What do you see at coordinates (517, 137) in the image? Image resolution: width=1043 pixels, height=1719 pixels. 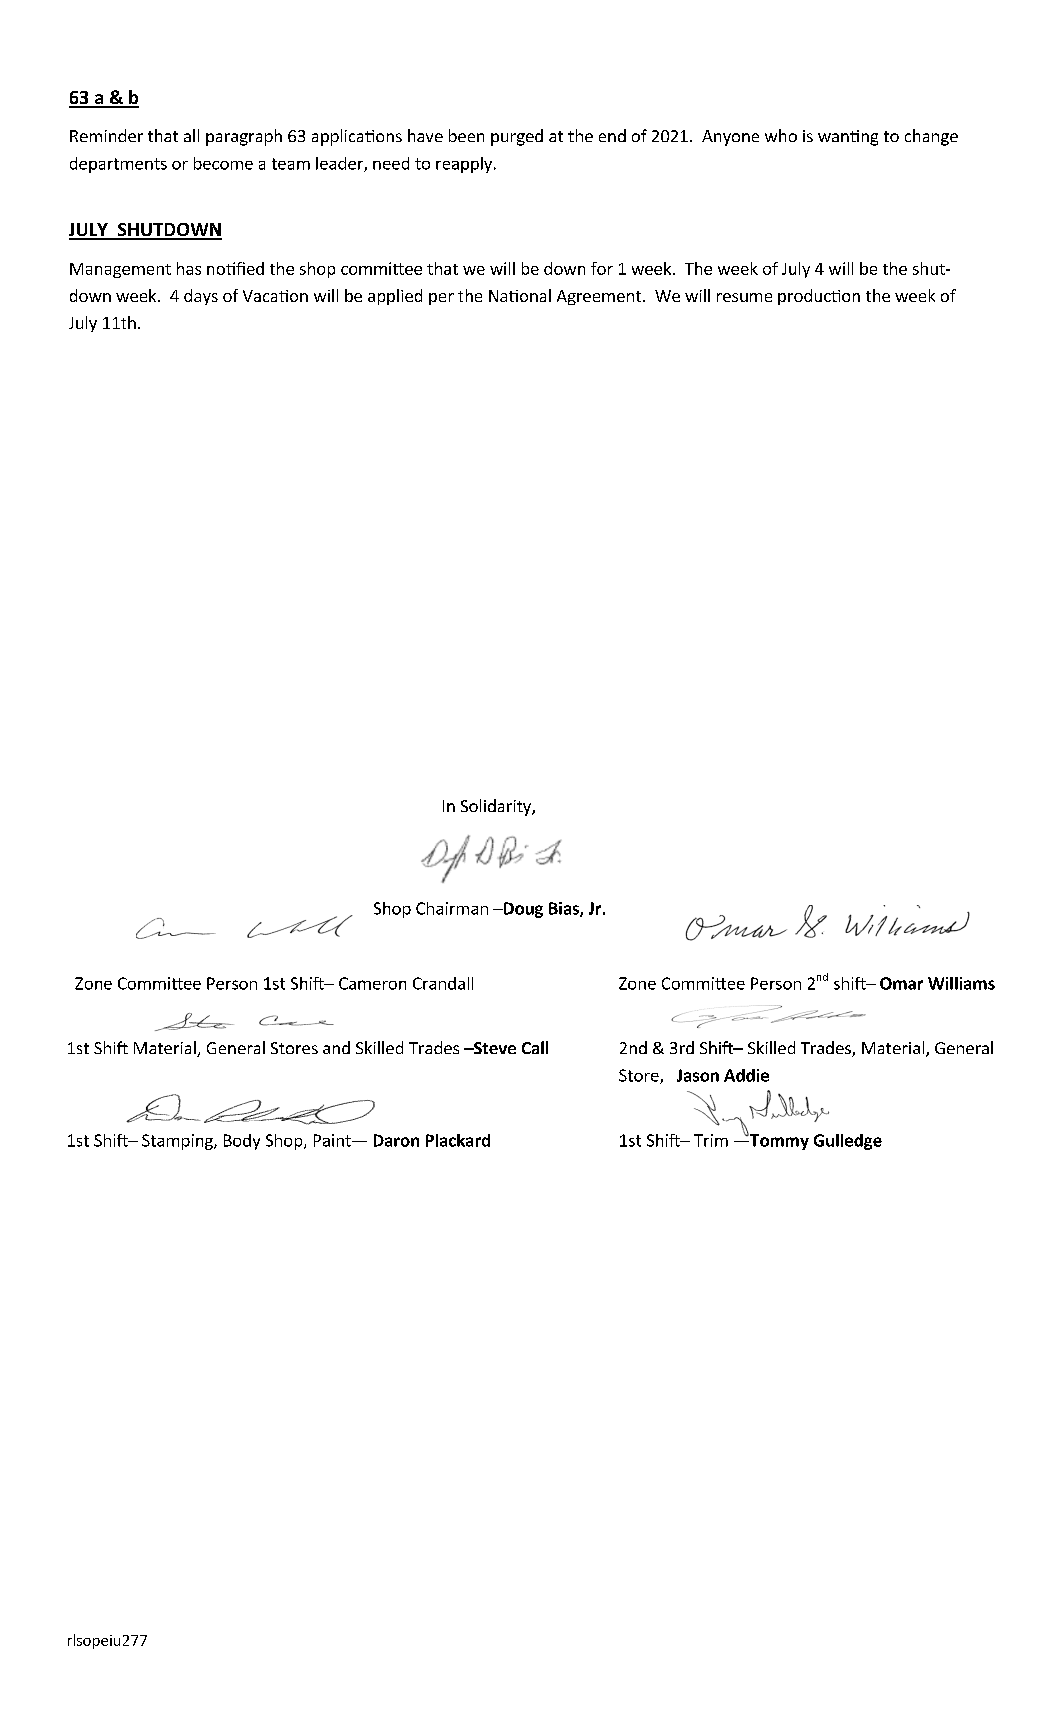 I see `purged` at bounding box center [517, 137].
